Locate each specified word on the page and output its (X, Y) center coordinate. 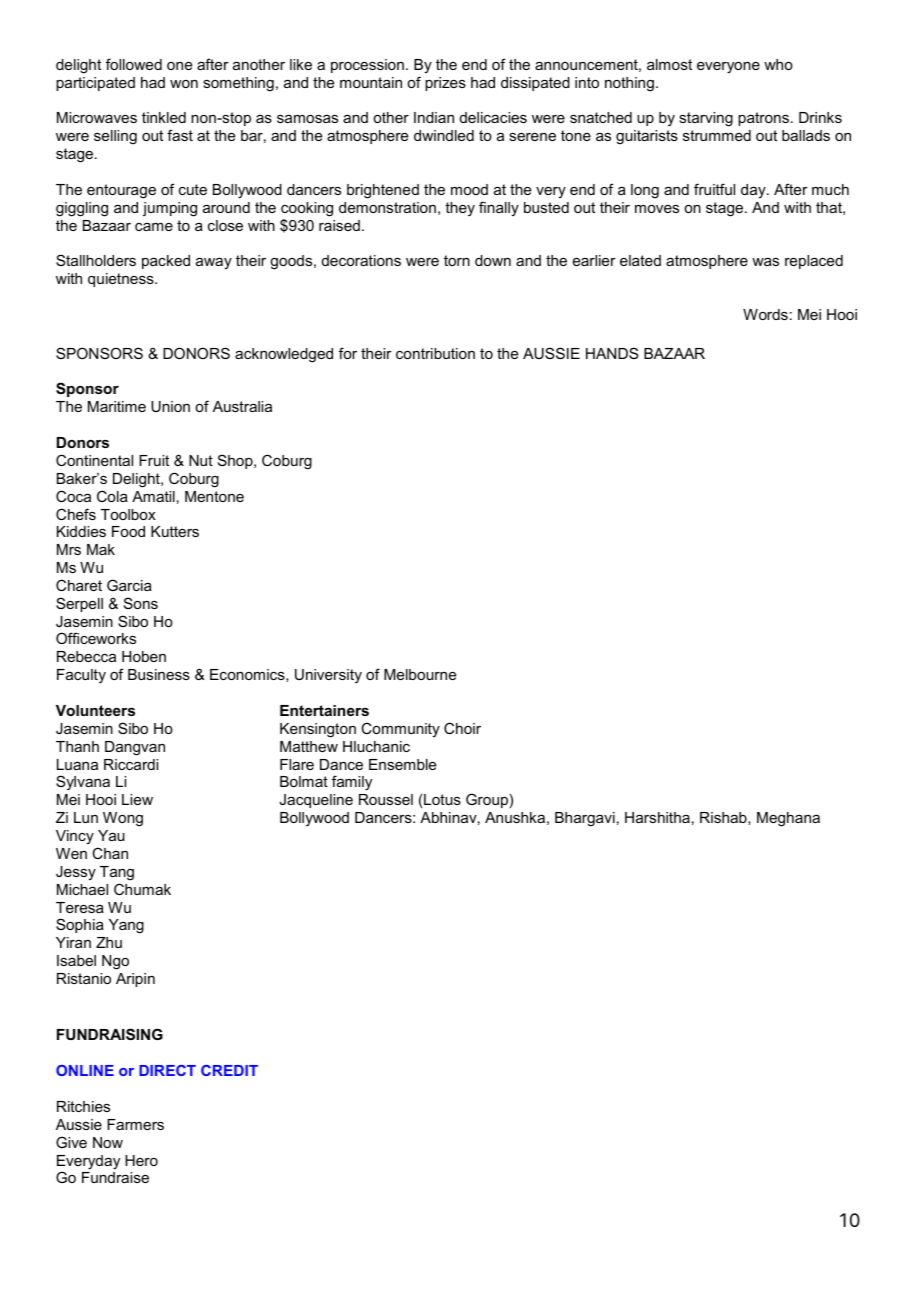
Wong (123, 819)
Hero (141, 1160)
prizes (445, 84)
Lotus (442, 799)
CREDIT (229, 1070)
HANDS (612, 353)
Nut (201, 460)
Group (487, 800)
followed (134, 64)
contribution (435, 353)
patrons (763, 119)
